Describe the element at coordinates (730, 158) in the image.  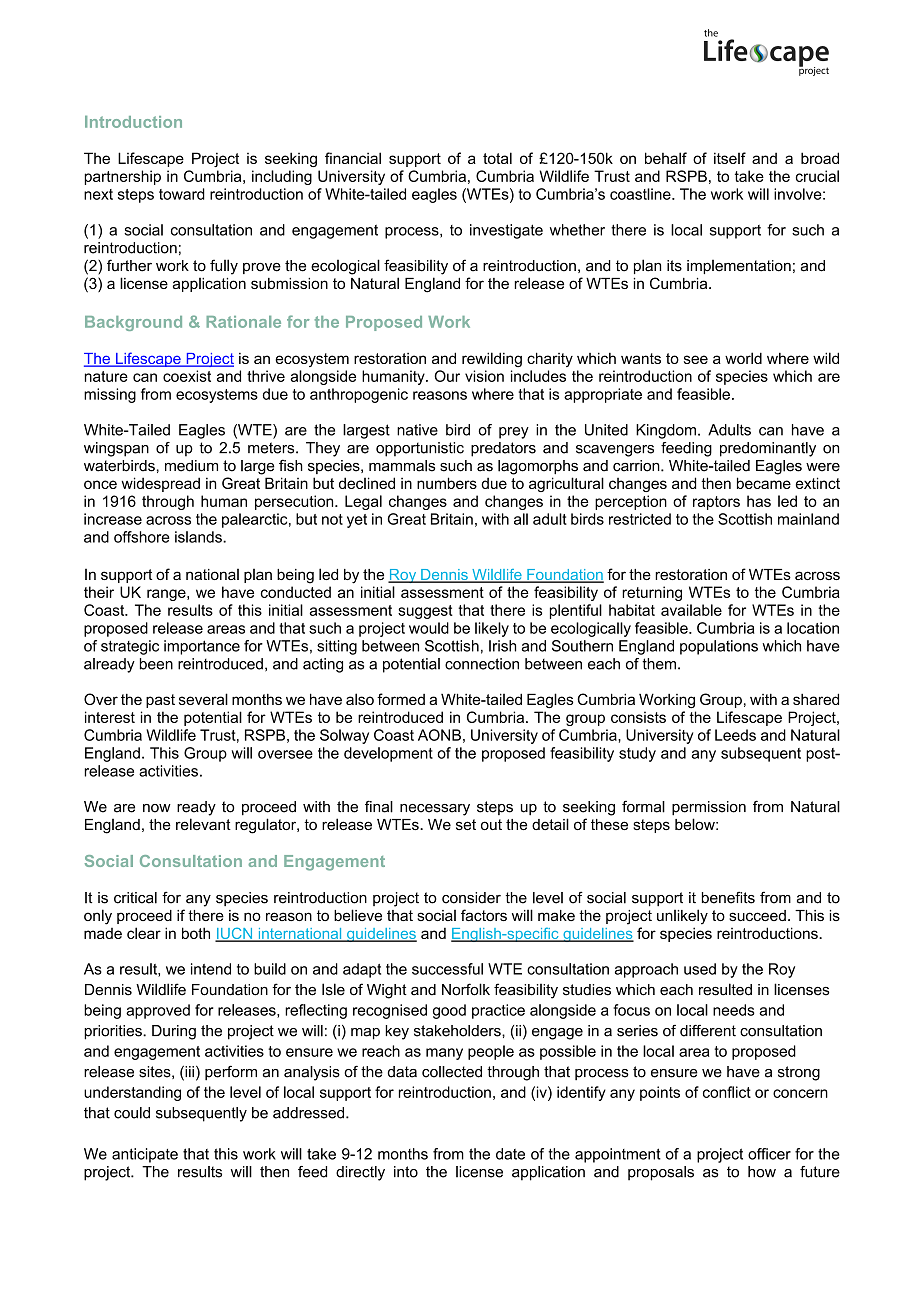
I see `itself` at that location.
